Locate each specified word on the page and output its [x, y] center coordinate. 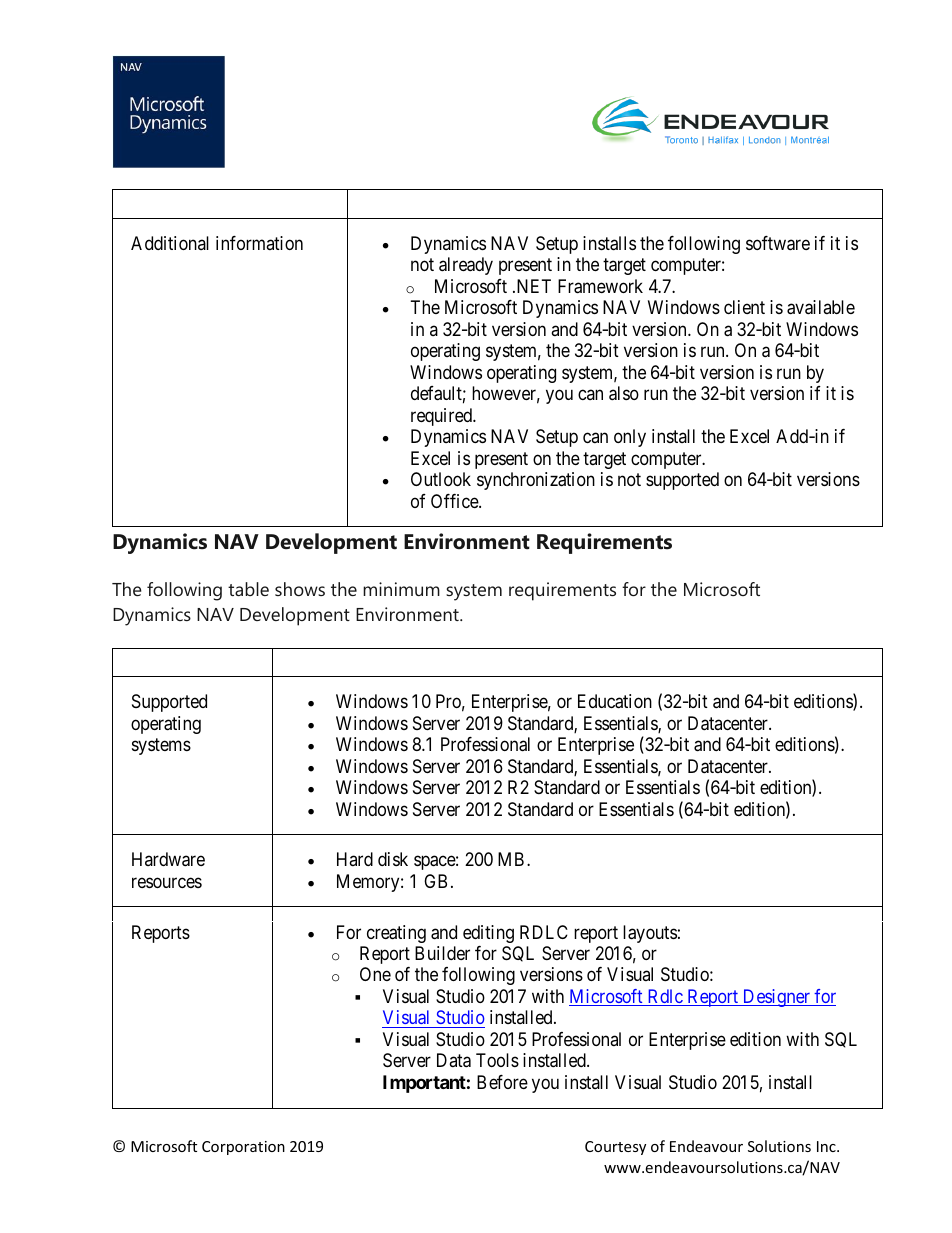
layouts [650, 934]
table [248, 589]
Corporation [243, 1148]
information [259, 243]
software [778, 243]
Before [502, 1082]
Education [615, 701]
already [466, 266]
